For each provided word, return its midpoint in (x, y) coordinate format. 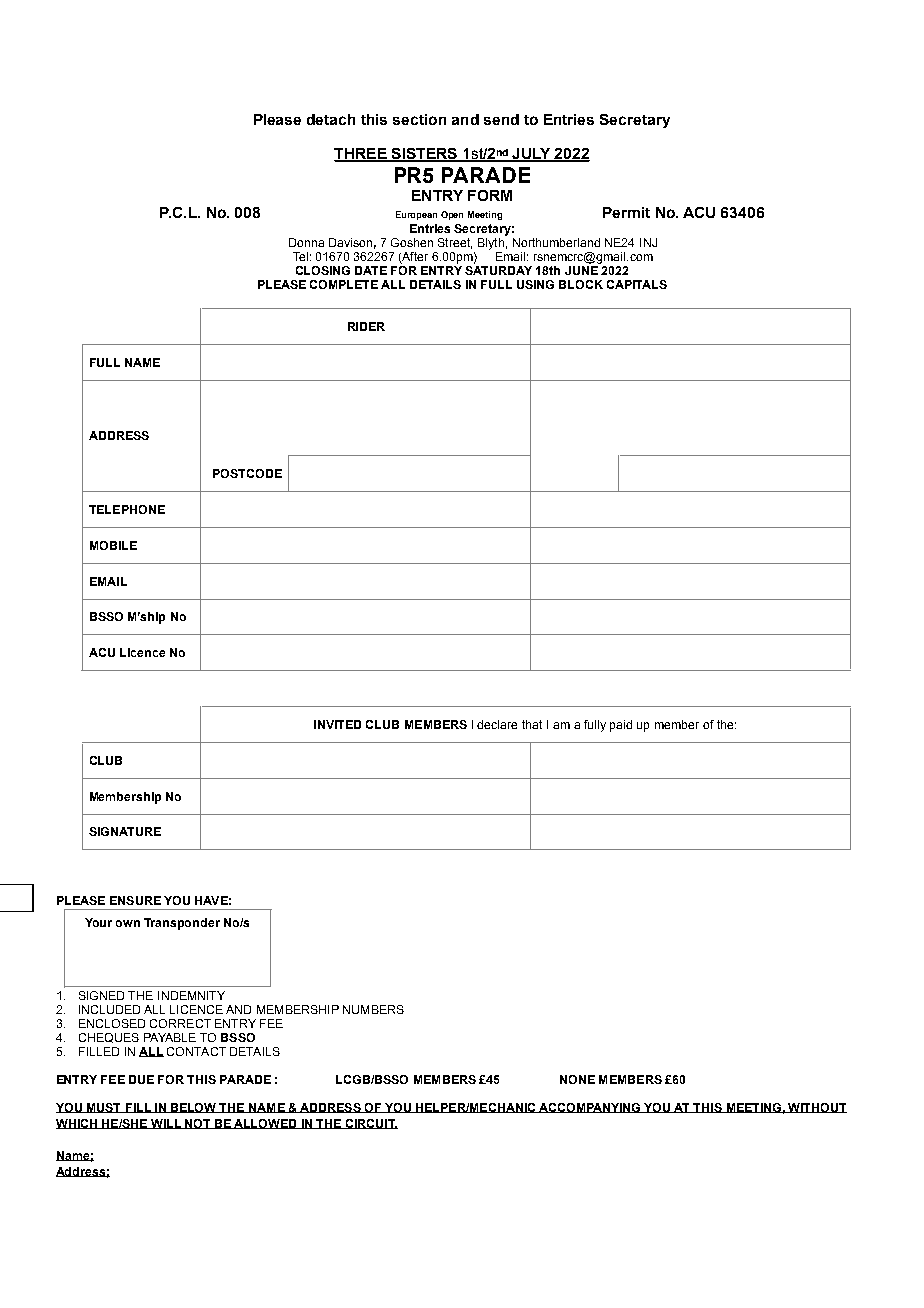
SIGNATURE (125, 831)
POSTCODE (247, 473)
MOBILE (113, 545)
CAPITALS (637, 284)
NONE (577, 1079)
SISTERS (424, 155)
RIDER (366, 326)
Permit (626, 212)
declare (497, 724)
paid (621, 726)
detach (331, 119)
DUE (141, 1079)
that (532, 724)
